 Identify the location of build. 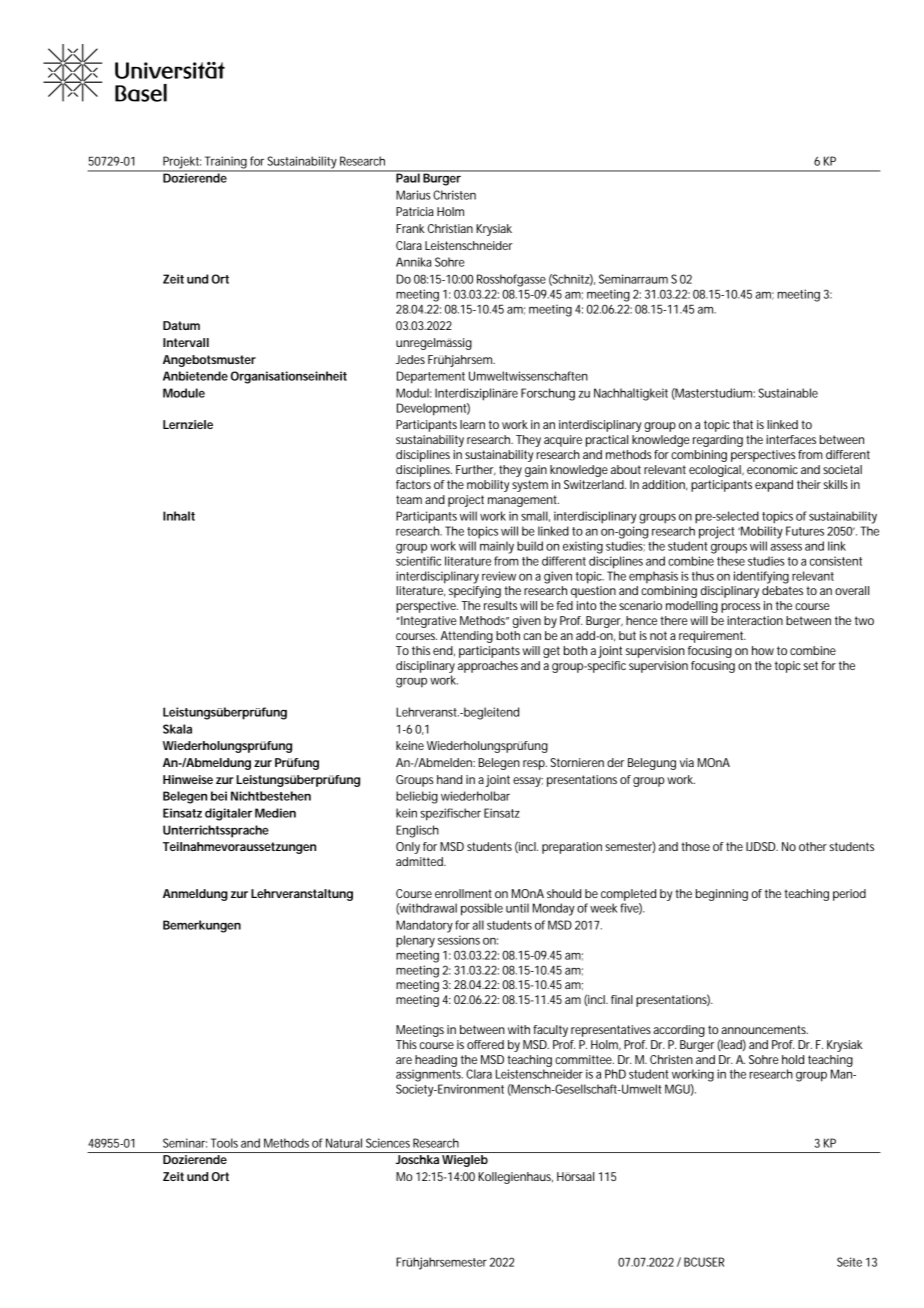
(530, 546).
